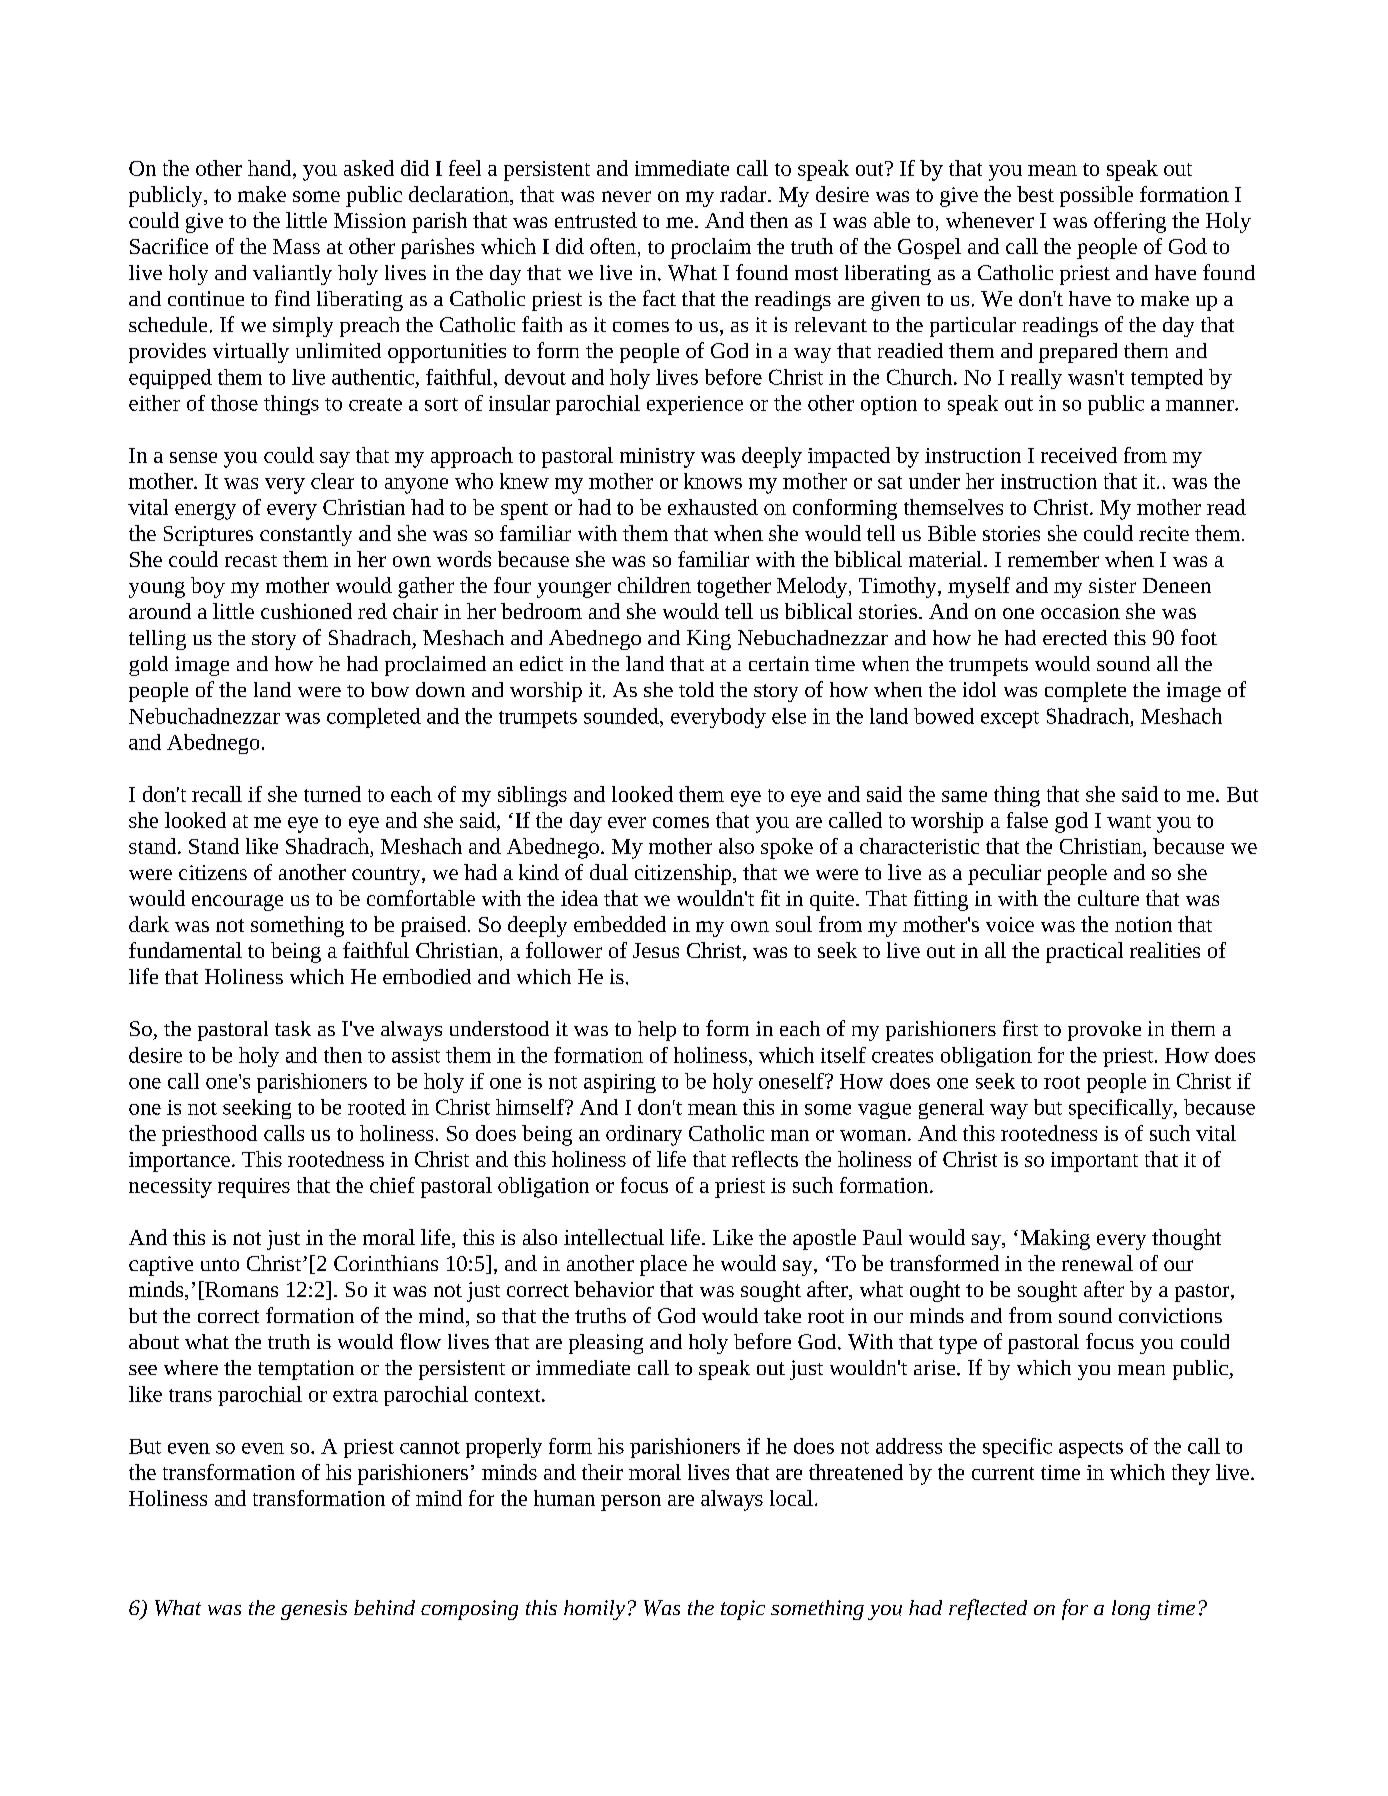 This screenshot has width=1388, height=1796. I want to click on radar, so click(744, 194).
